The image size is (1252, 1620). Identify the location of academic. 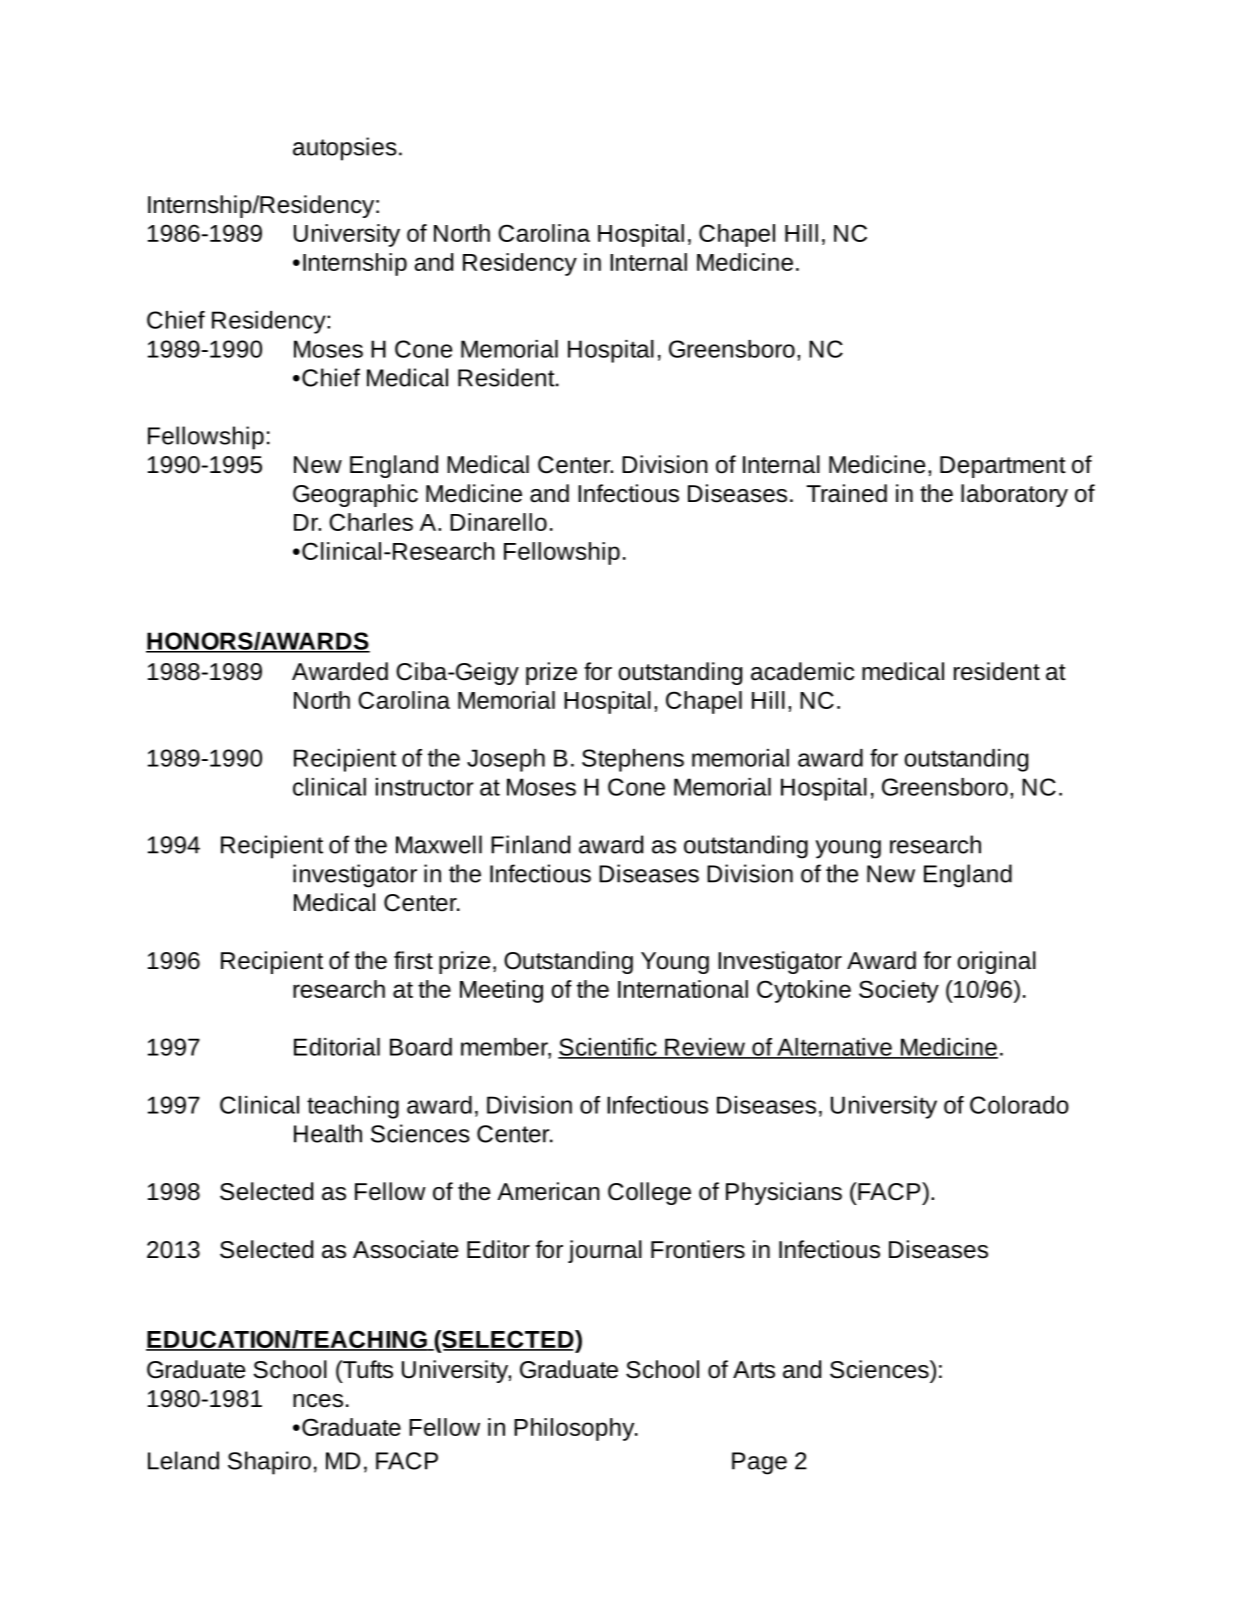
(802, 671).
